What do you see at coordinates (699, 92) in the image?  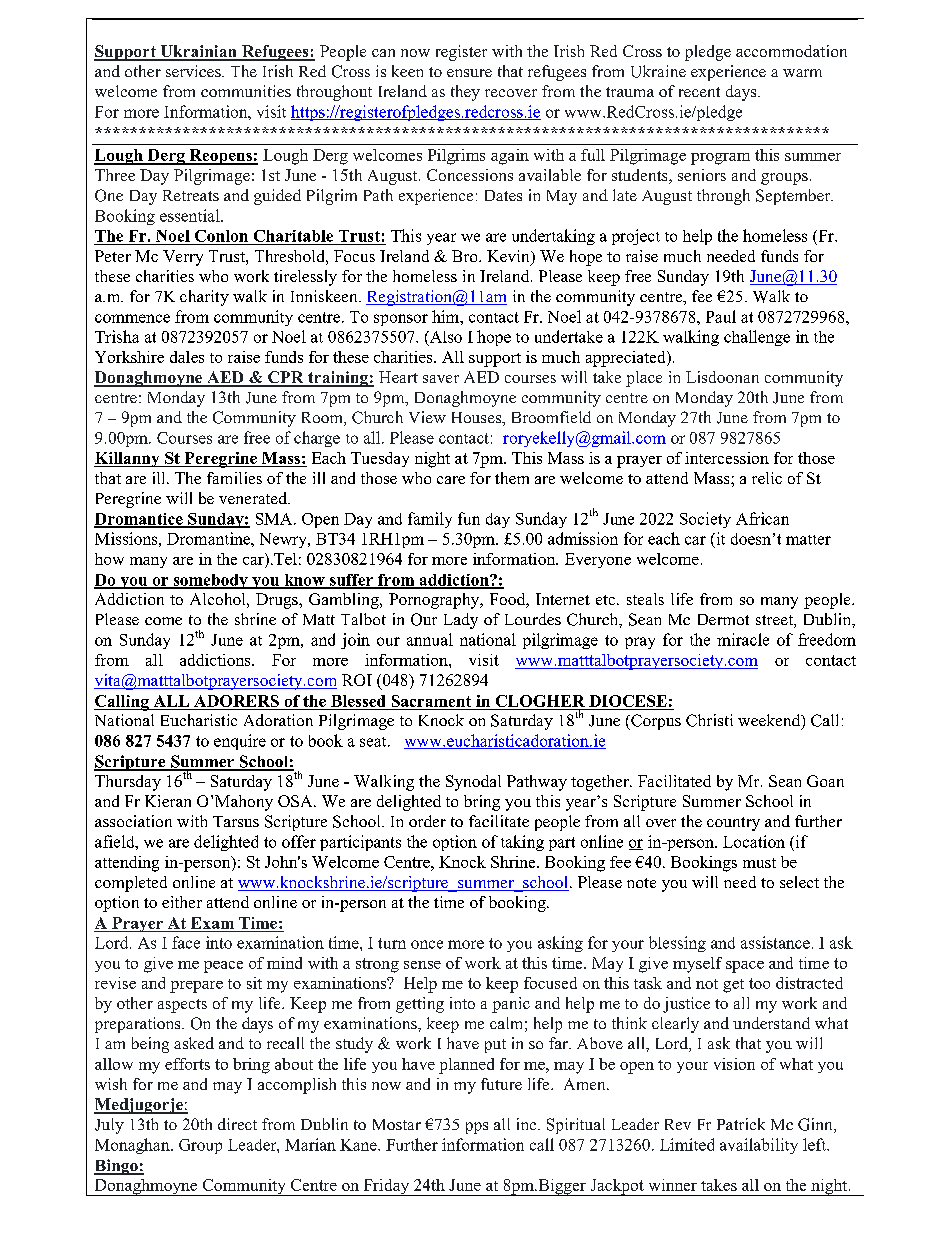 I see `recent` at bounding box center [699, 92].
